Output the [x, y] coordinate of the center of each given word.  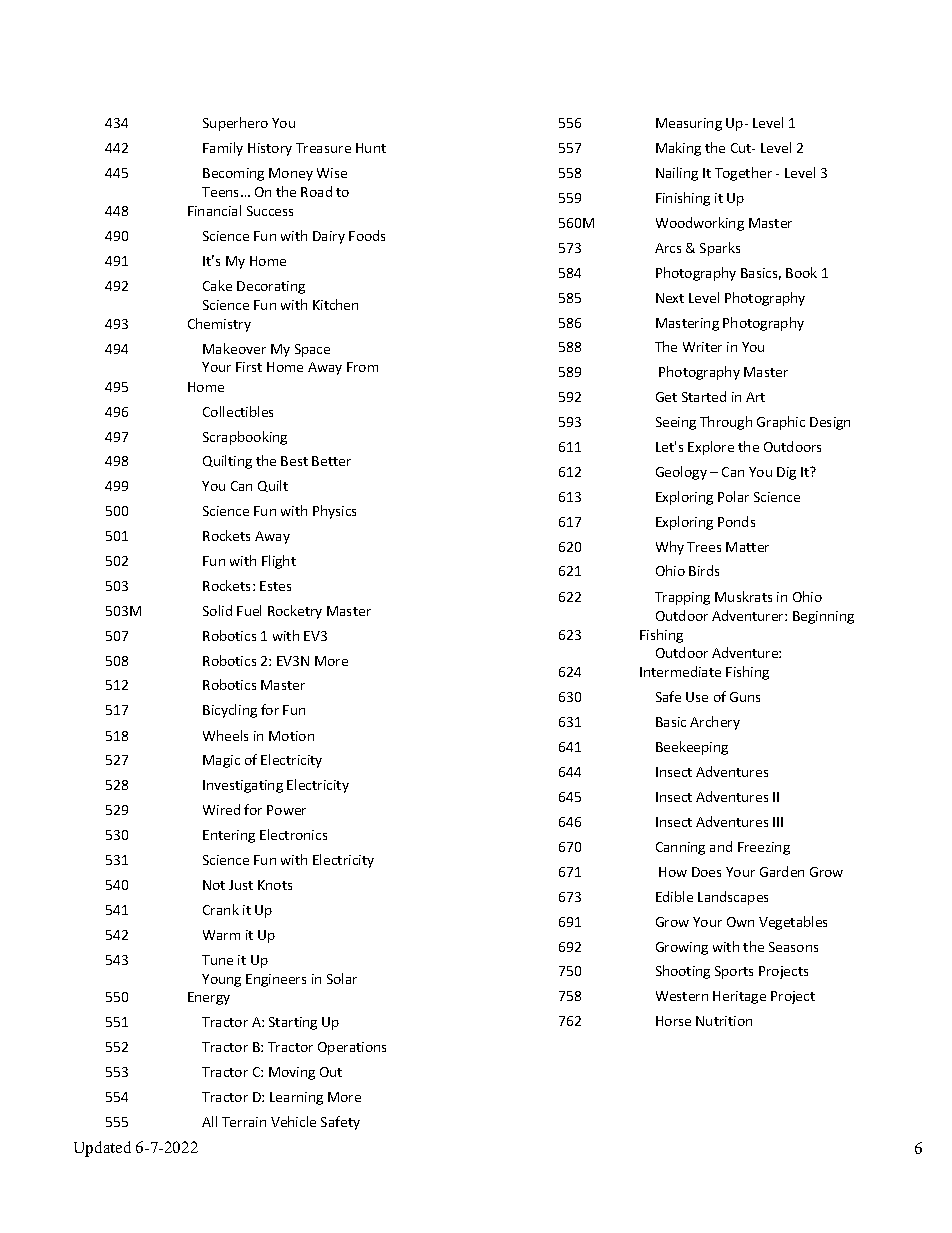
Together [743, 174]
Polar [733, 496]
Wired [221, 809]
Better [331, 461]
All [209, 1121]
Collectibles [238, 411]
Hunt [371, 148]
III [778, 822]
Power [286, 810]
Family [223, 149]
